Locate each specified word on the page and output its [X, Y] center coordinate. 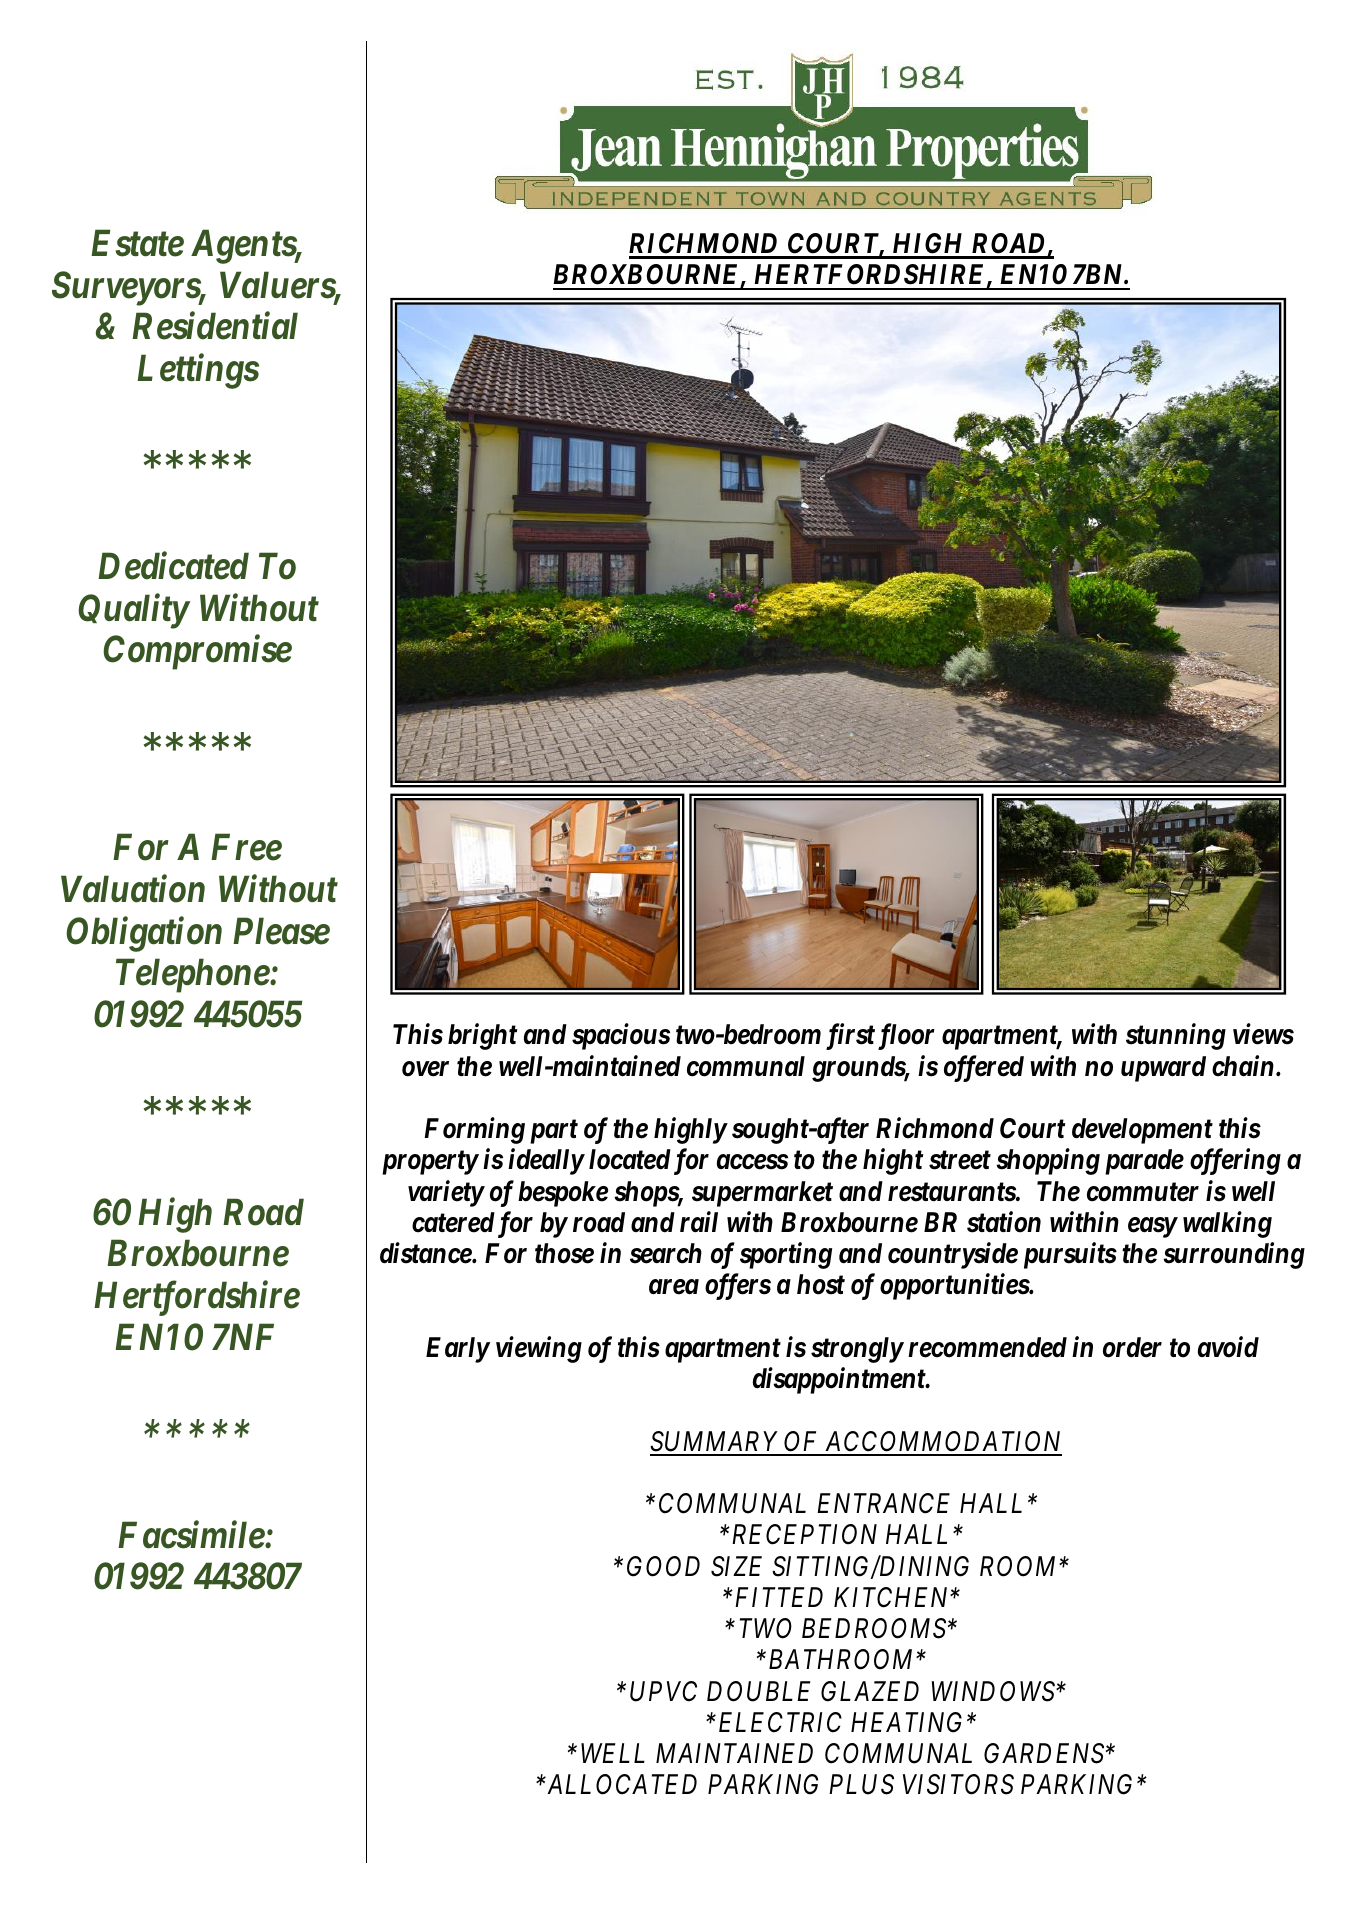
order [1132, 1347]
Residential [215, 326]
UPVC [663, 1691]
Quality [133, 611]
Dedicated [173, 566]
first [850, 1037]
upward [1163, 1069]
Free [246, 847]
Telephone [193, 975]
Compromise [197, 653]
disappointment [840, 1380]
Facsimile [192, 1534]
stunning [1176, 1037]
